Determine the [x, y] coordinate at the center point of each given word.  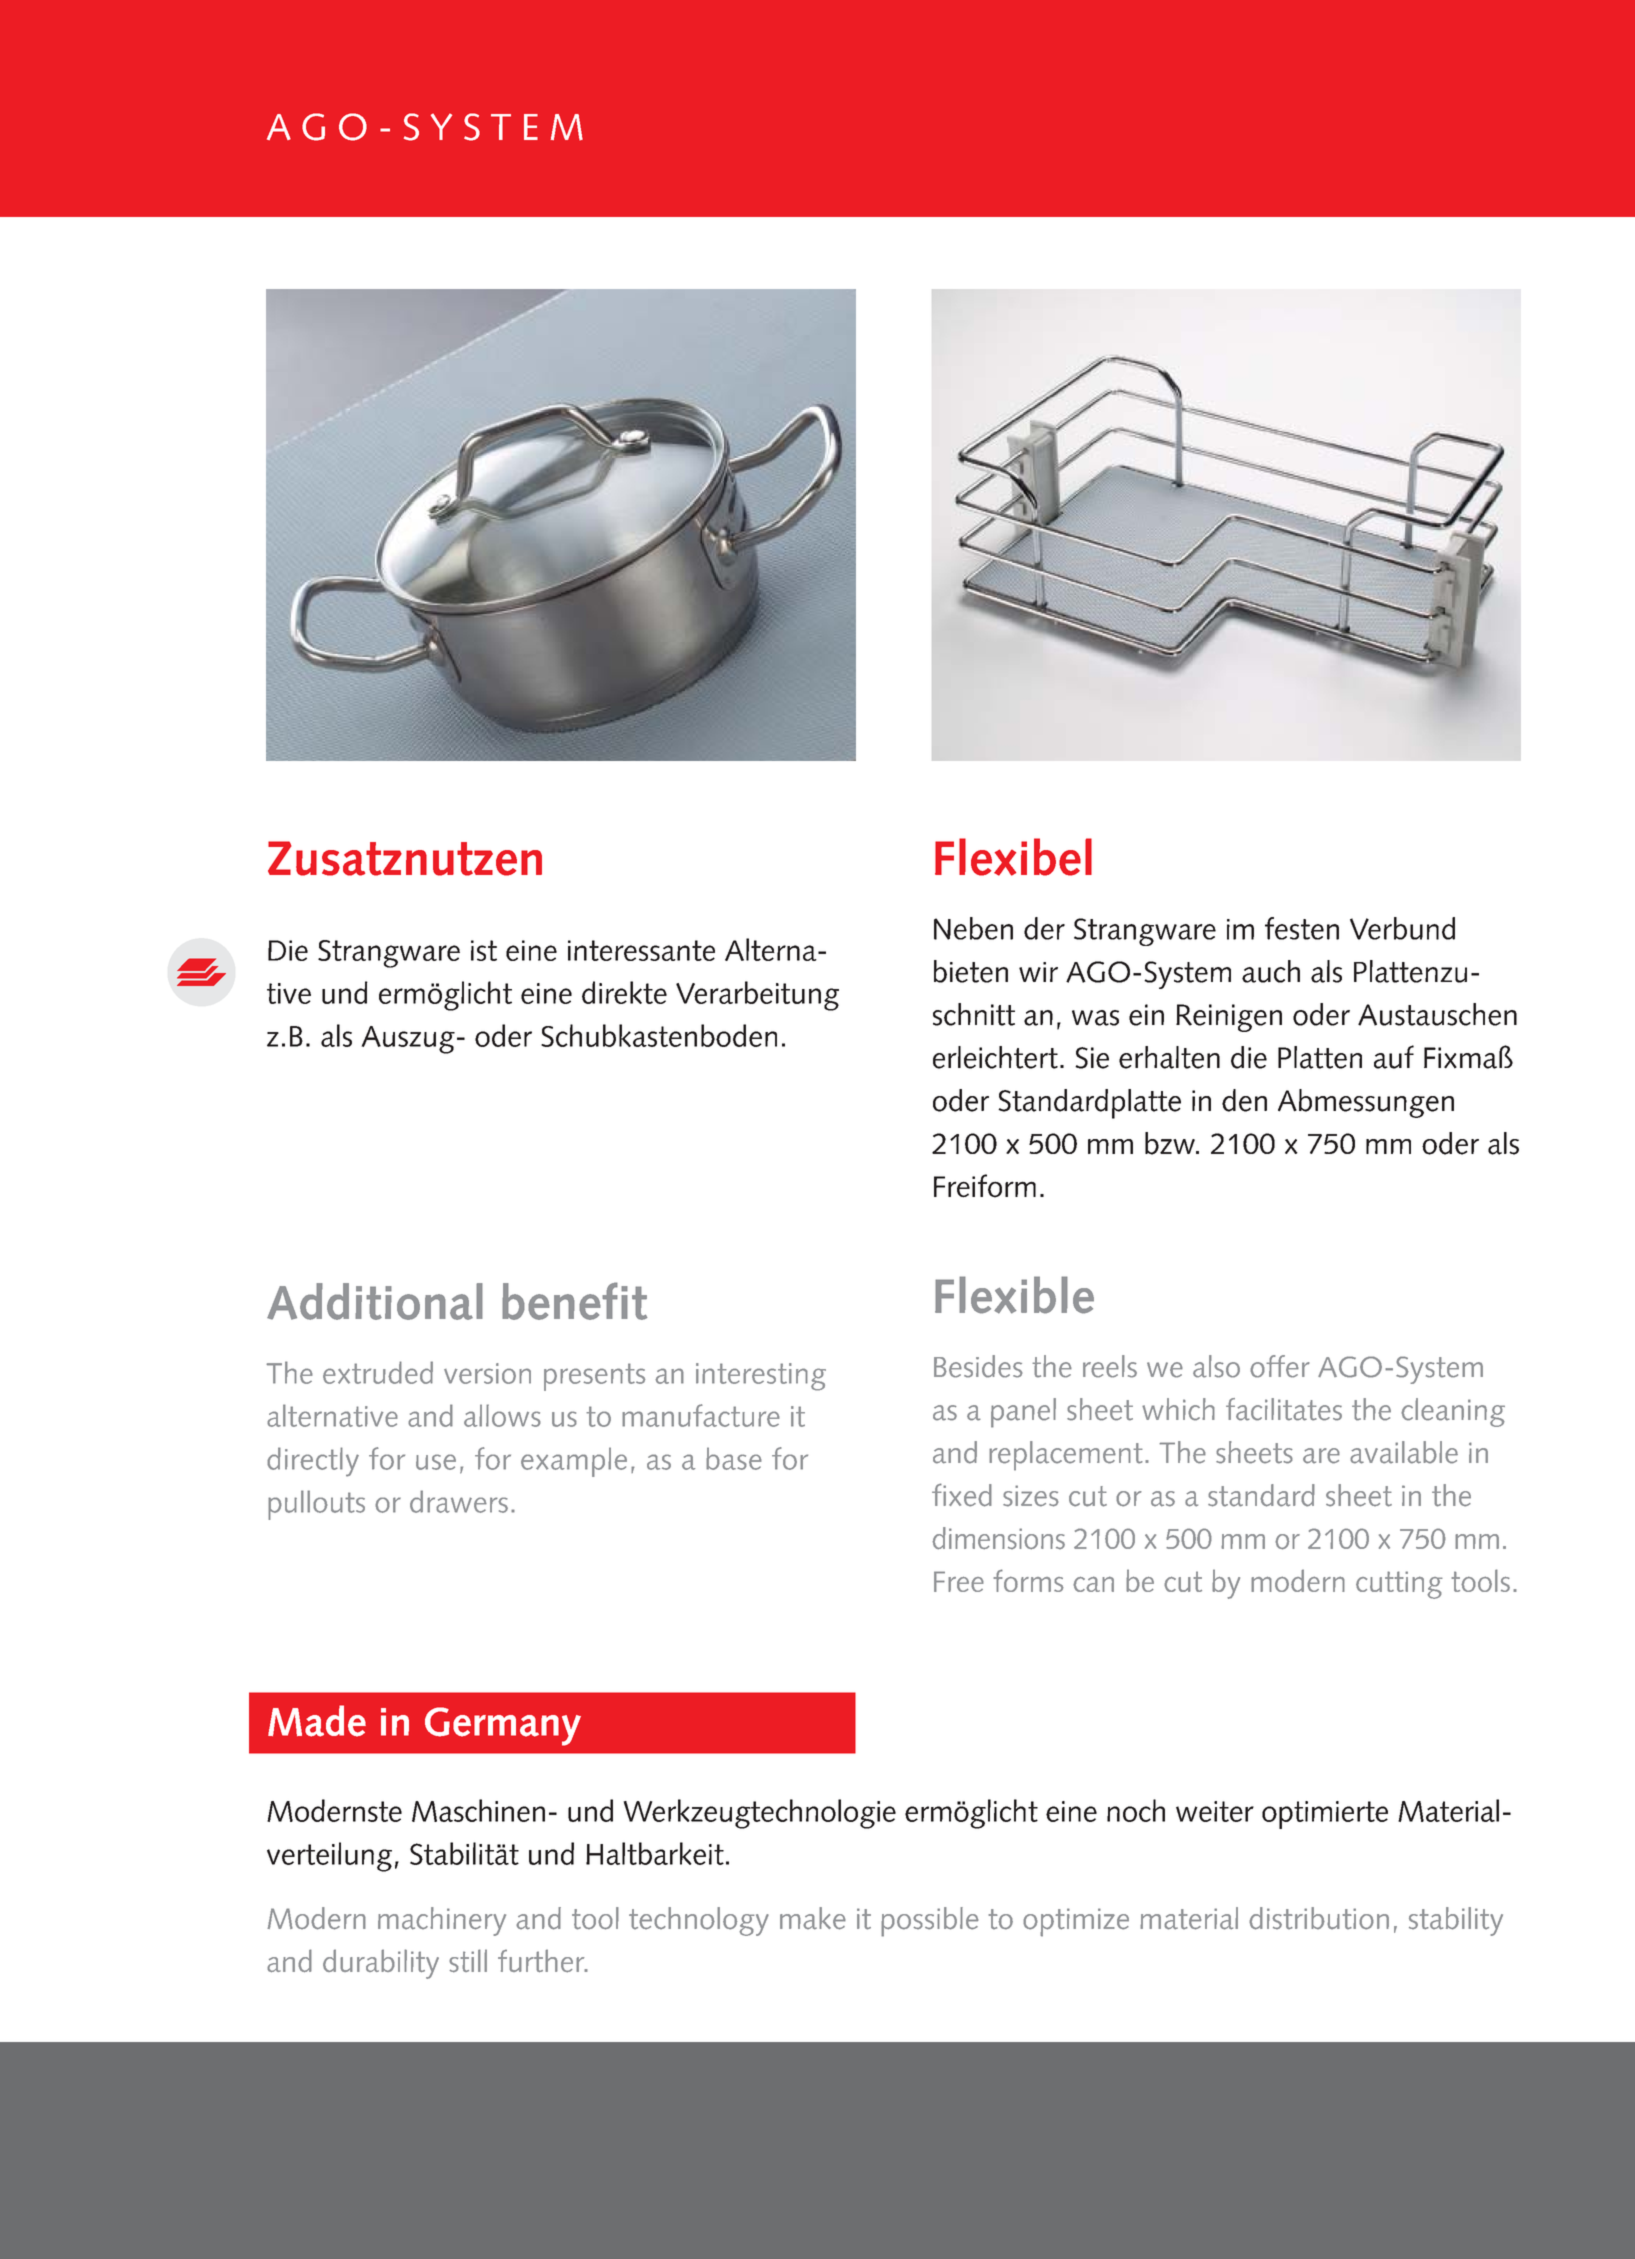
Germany [503, 1726]
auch [1271, 971]
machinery [442, 1921]
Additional [375, 1301]
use [436, 1462]
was [1095, 1018]
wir [1038, 972]
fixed [962, 1495]
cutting [1399, 1585]
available [1404, 1452]
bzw [1171, 1143]
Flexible [1014, 1295]
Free [959, 1581]
